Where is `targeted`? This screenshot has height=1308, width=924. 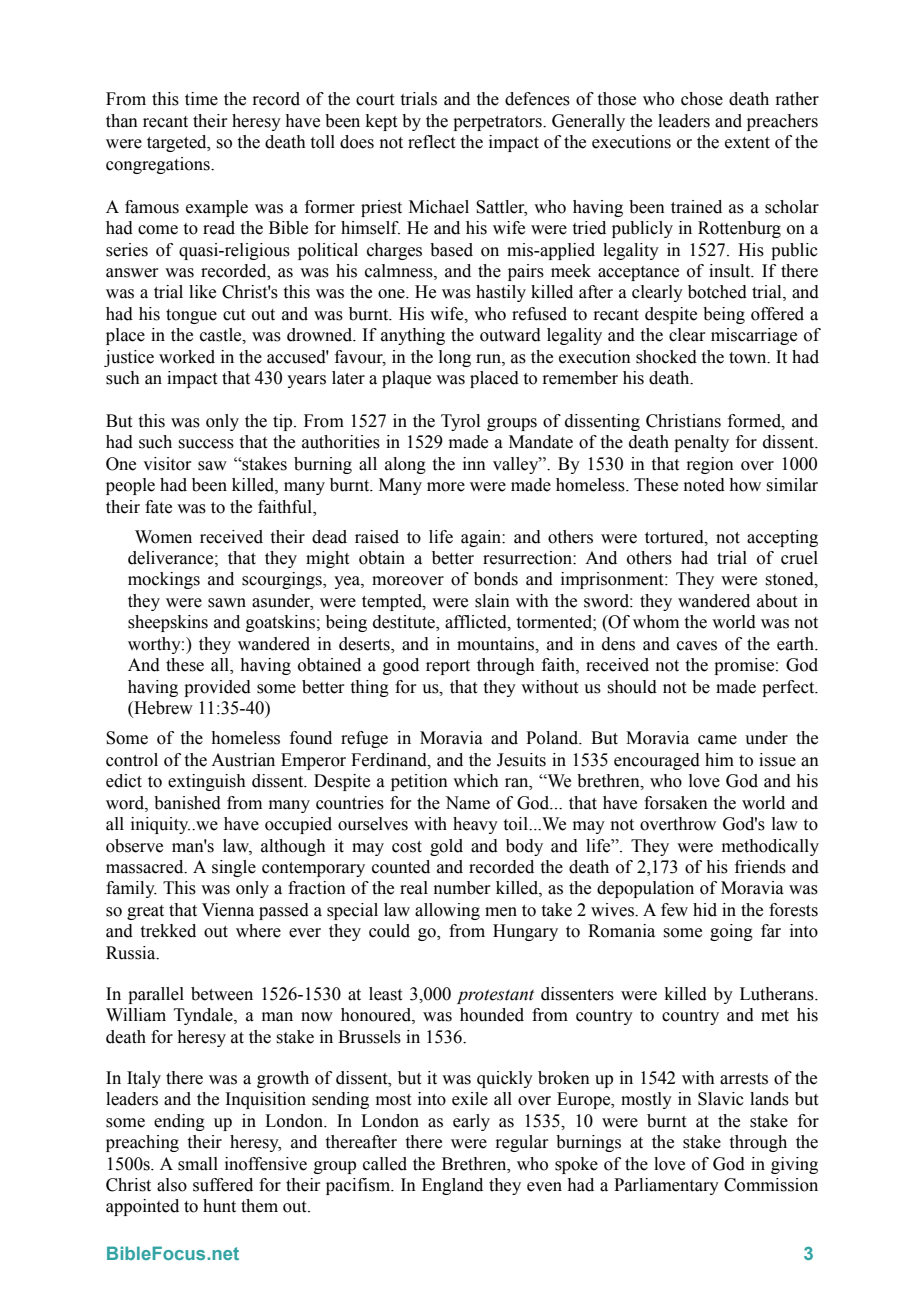
targeted is located at coordinates (178, 143).
